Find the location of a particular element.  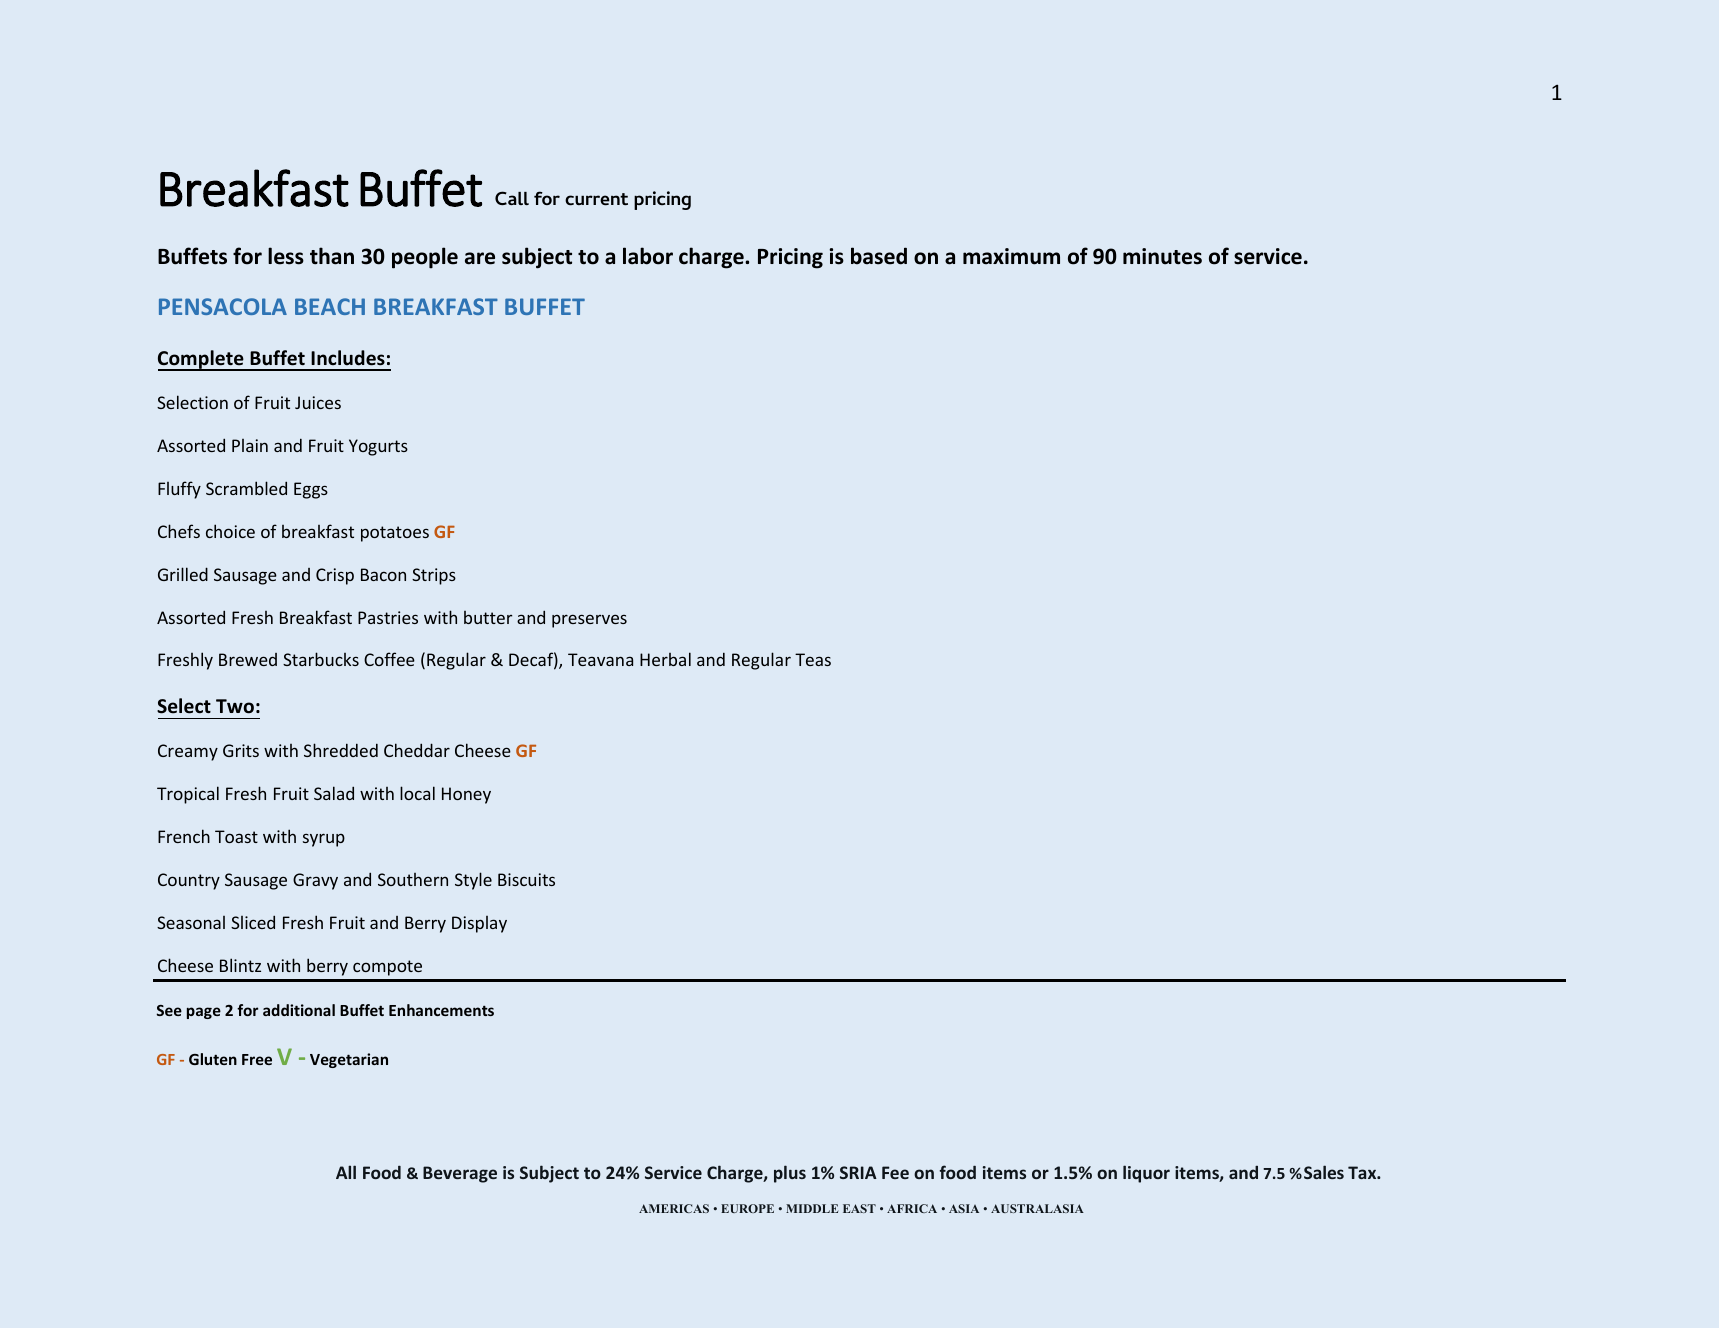

liquor is located at coordinates (1146, 1174).
